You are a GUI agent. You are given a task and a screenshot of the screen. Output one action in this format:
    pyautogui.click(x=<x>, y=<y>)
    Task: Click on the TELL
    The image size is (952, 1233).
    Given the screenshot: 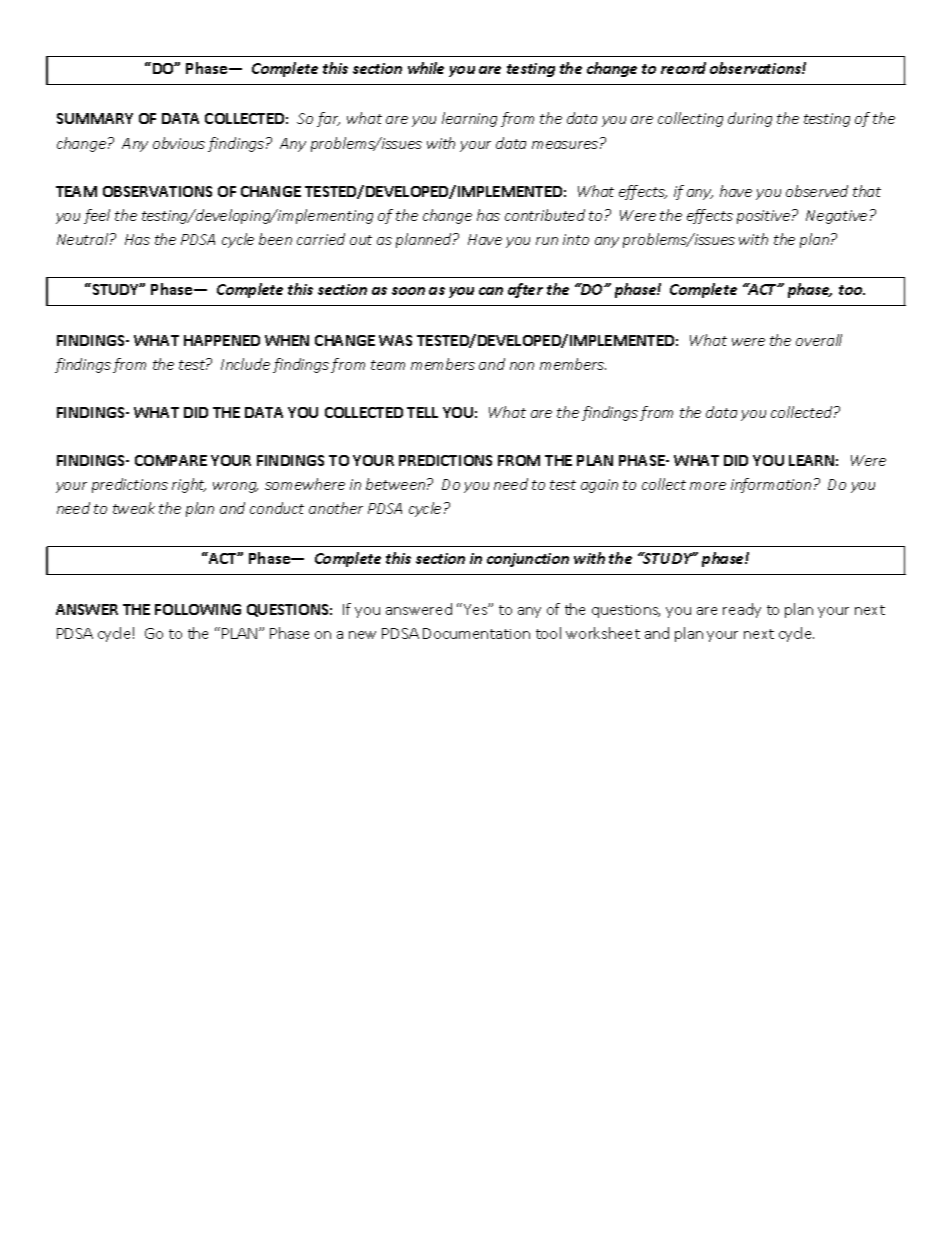 What is the action you would take?
    pyautogui.click(x=422, y=412)
